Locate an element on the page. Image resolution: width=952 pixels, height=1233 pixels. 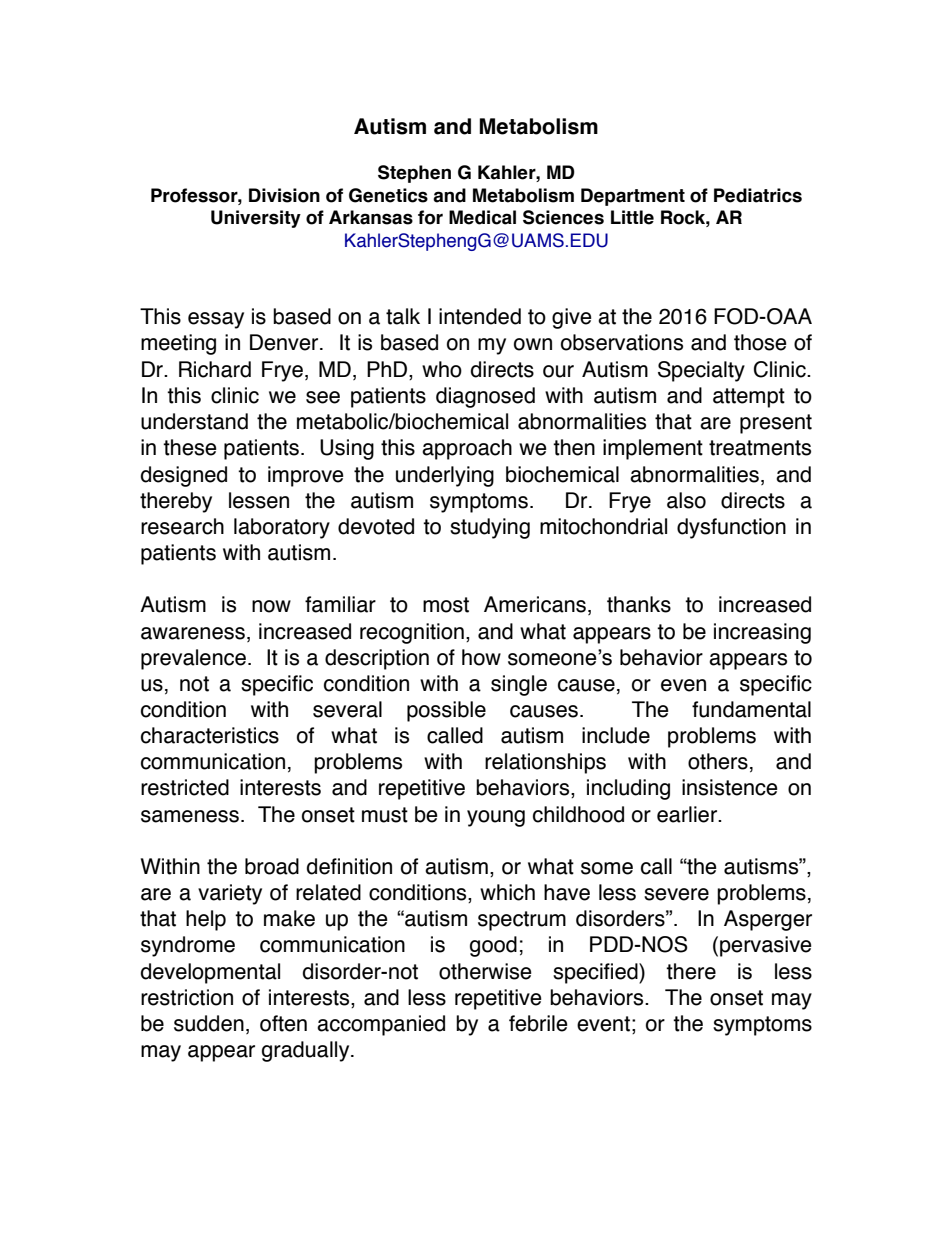
Medical is located at coordinates (482, 217).
